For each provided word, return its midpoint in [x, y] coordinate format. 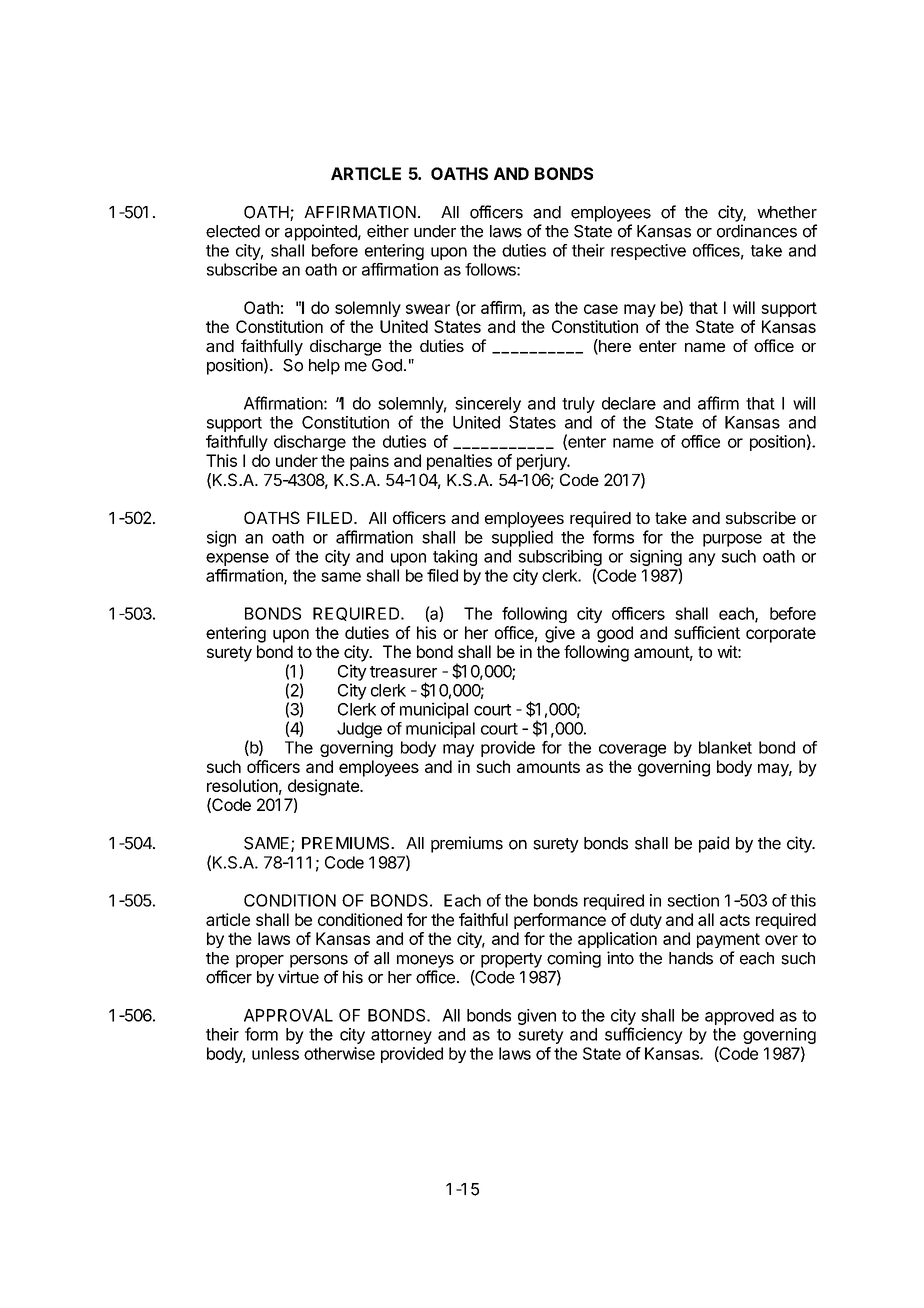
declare [629, 403]
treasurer [403, 672]
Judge [359, 730]
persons [319, 961]
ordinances [757, 231]
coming [574, 959]
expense [237, 559]
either [388, 231]
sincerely [488, 405]
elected [233, 231]
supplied [522, 538]
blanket [725, 747]
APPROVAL [288, 1015]
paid [714, 844]
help [324, 367]
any [702, 559]
